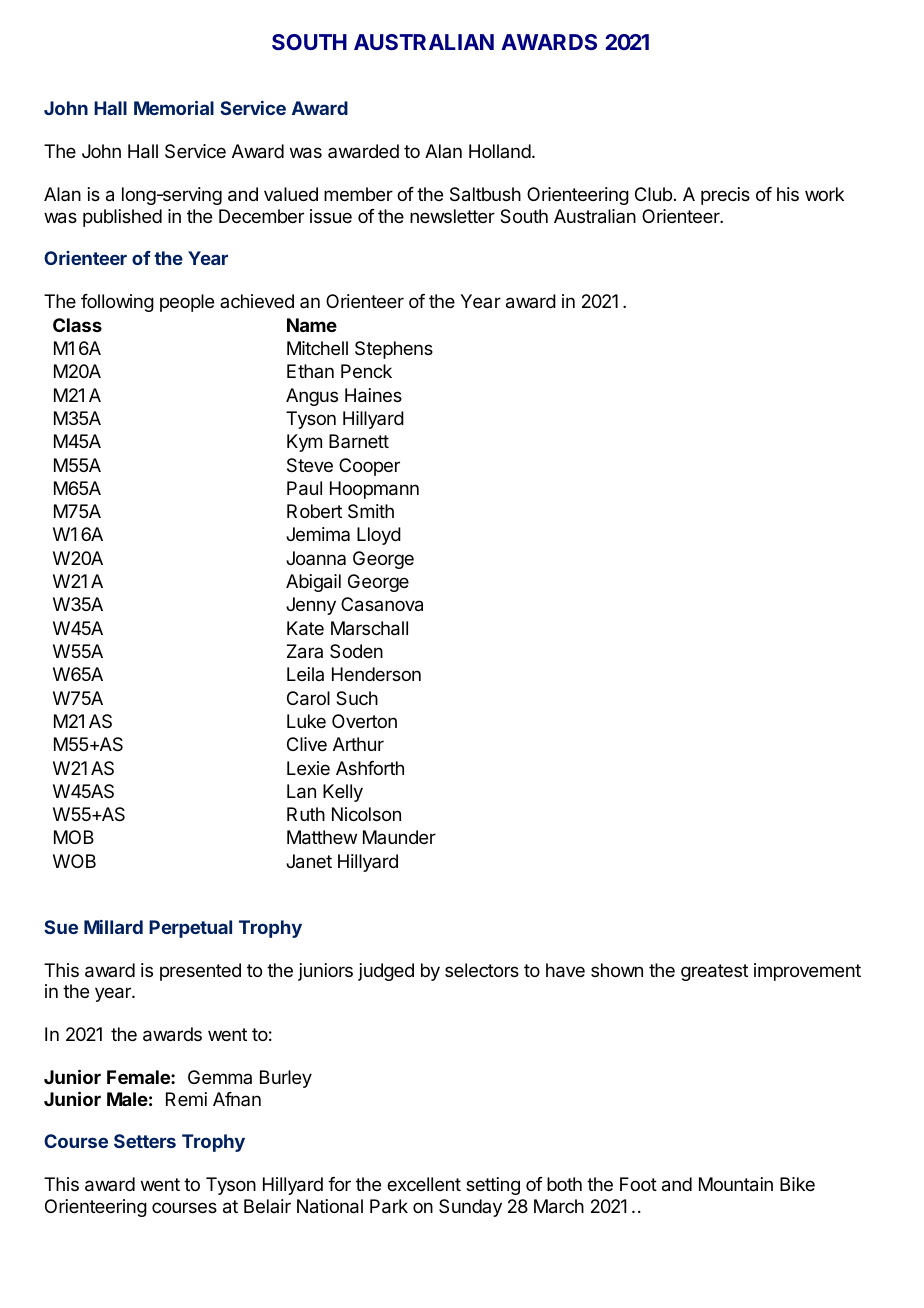  What do you see at coordinates (500, 151) in the screenshot?
I see `Holland` at bounding box center [500, 151].
